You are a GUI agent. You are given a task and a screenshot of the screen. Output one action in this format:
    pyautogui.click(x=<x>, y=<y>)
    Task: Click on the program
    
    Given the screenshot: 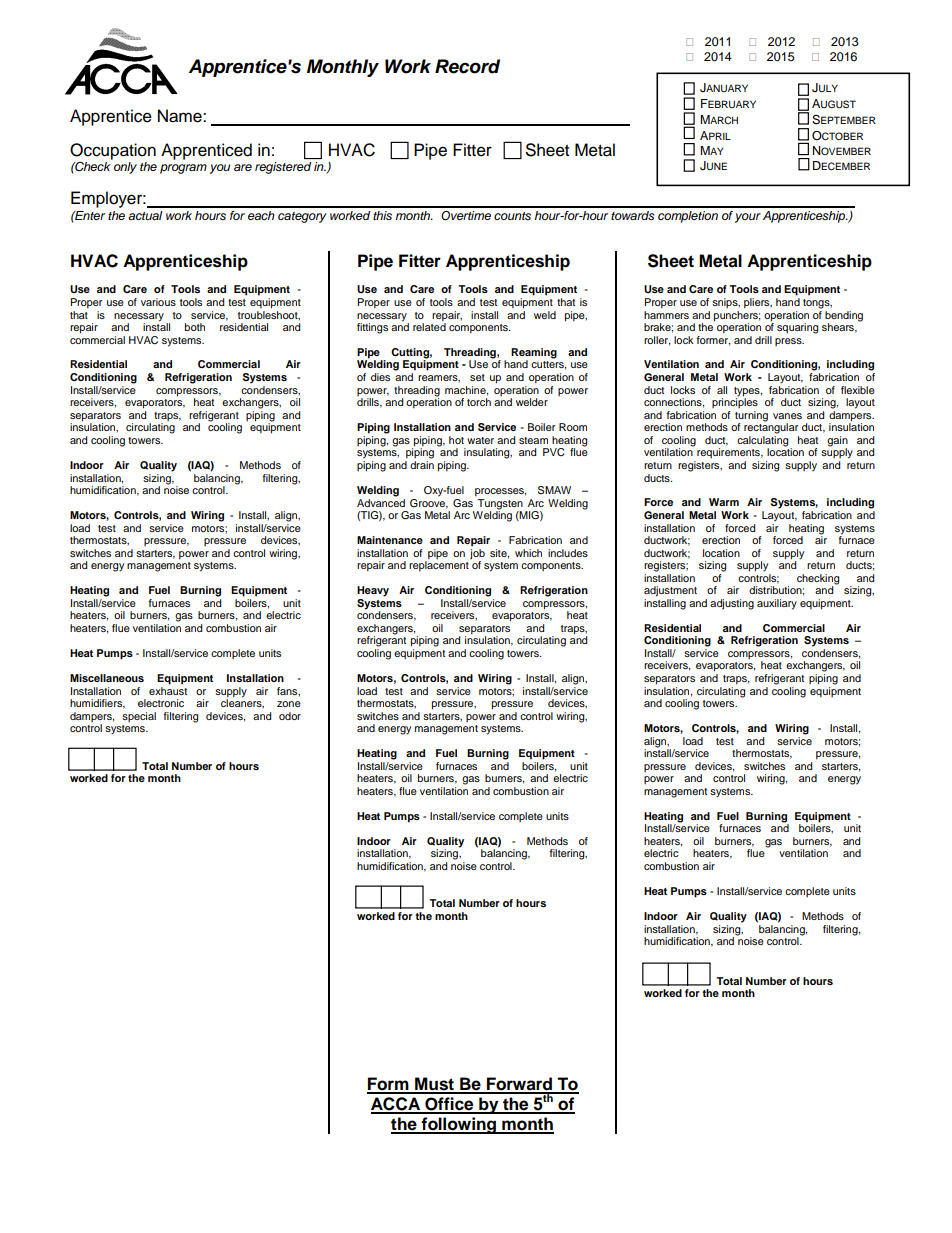 What is the action you would take?
    pyautogui.click(x=183, y=169)
